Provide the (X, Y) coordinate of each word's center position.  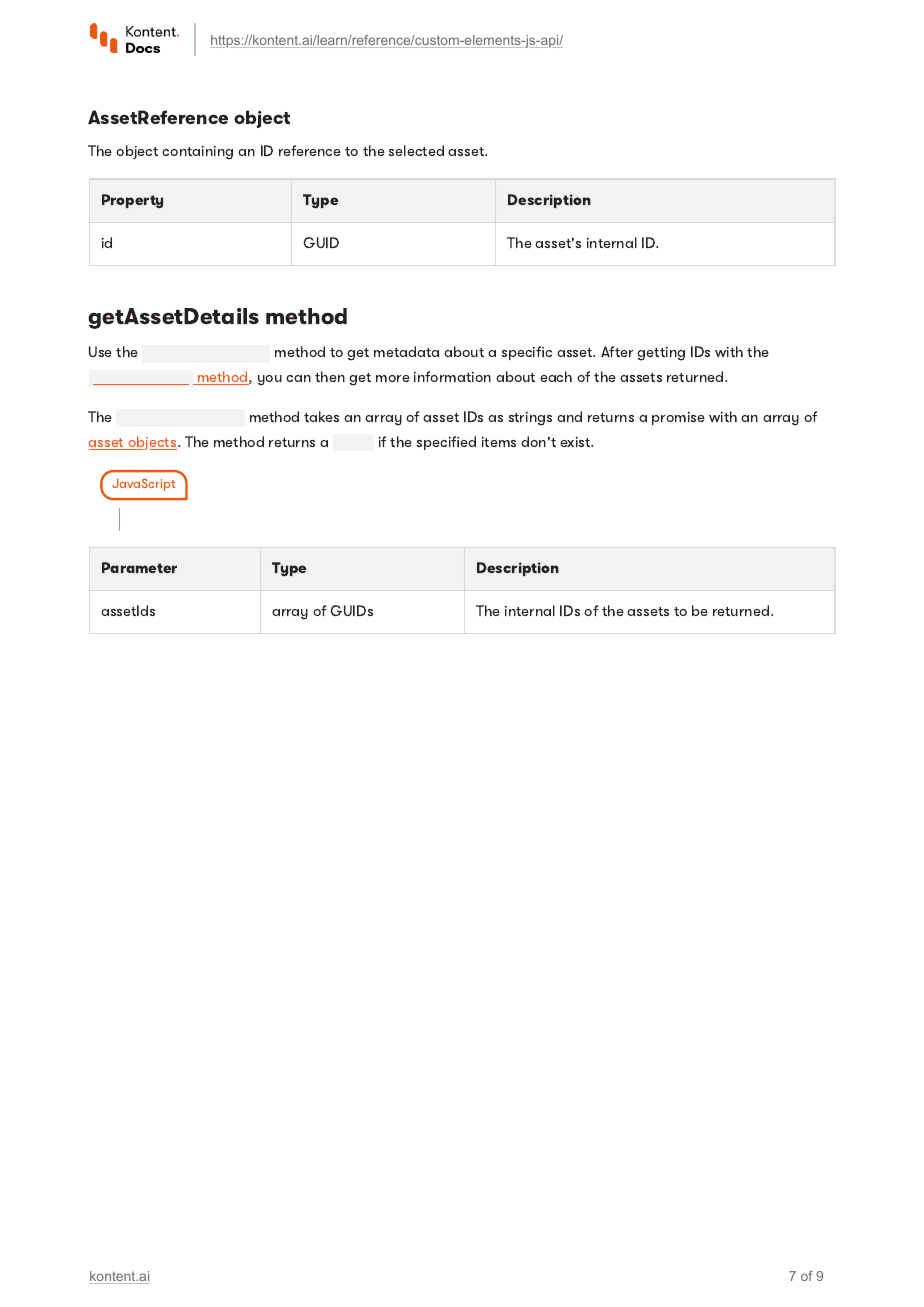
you (270, 380)
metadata (406, 351)
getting (661, 354)
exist (576, 442)
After (617, 351)
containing (197, 153)
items (499, 442)
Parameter (139, 567)
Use (100, 351)
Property (132, 201)
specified (446, 443)
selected (416, 150)
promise (678, 418)
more (393, 378)
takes (321, 416)
